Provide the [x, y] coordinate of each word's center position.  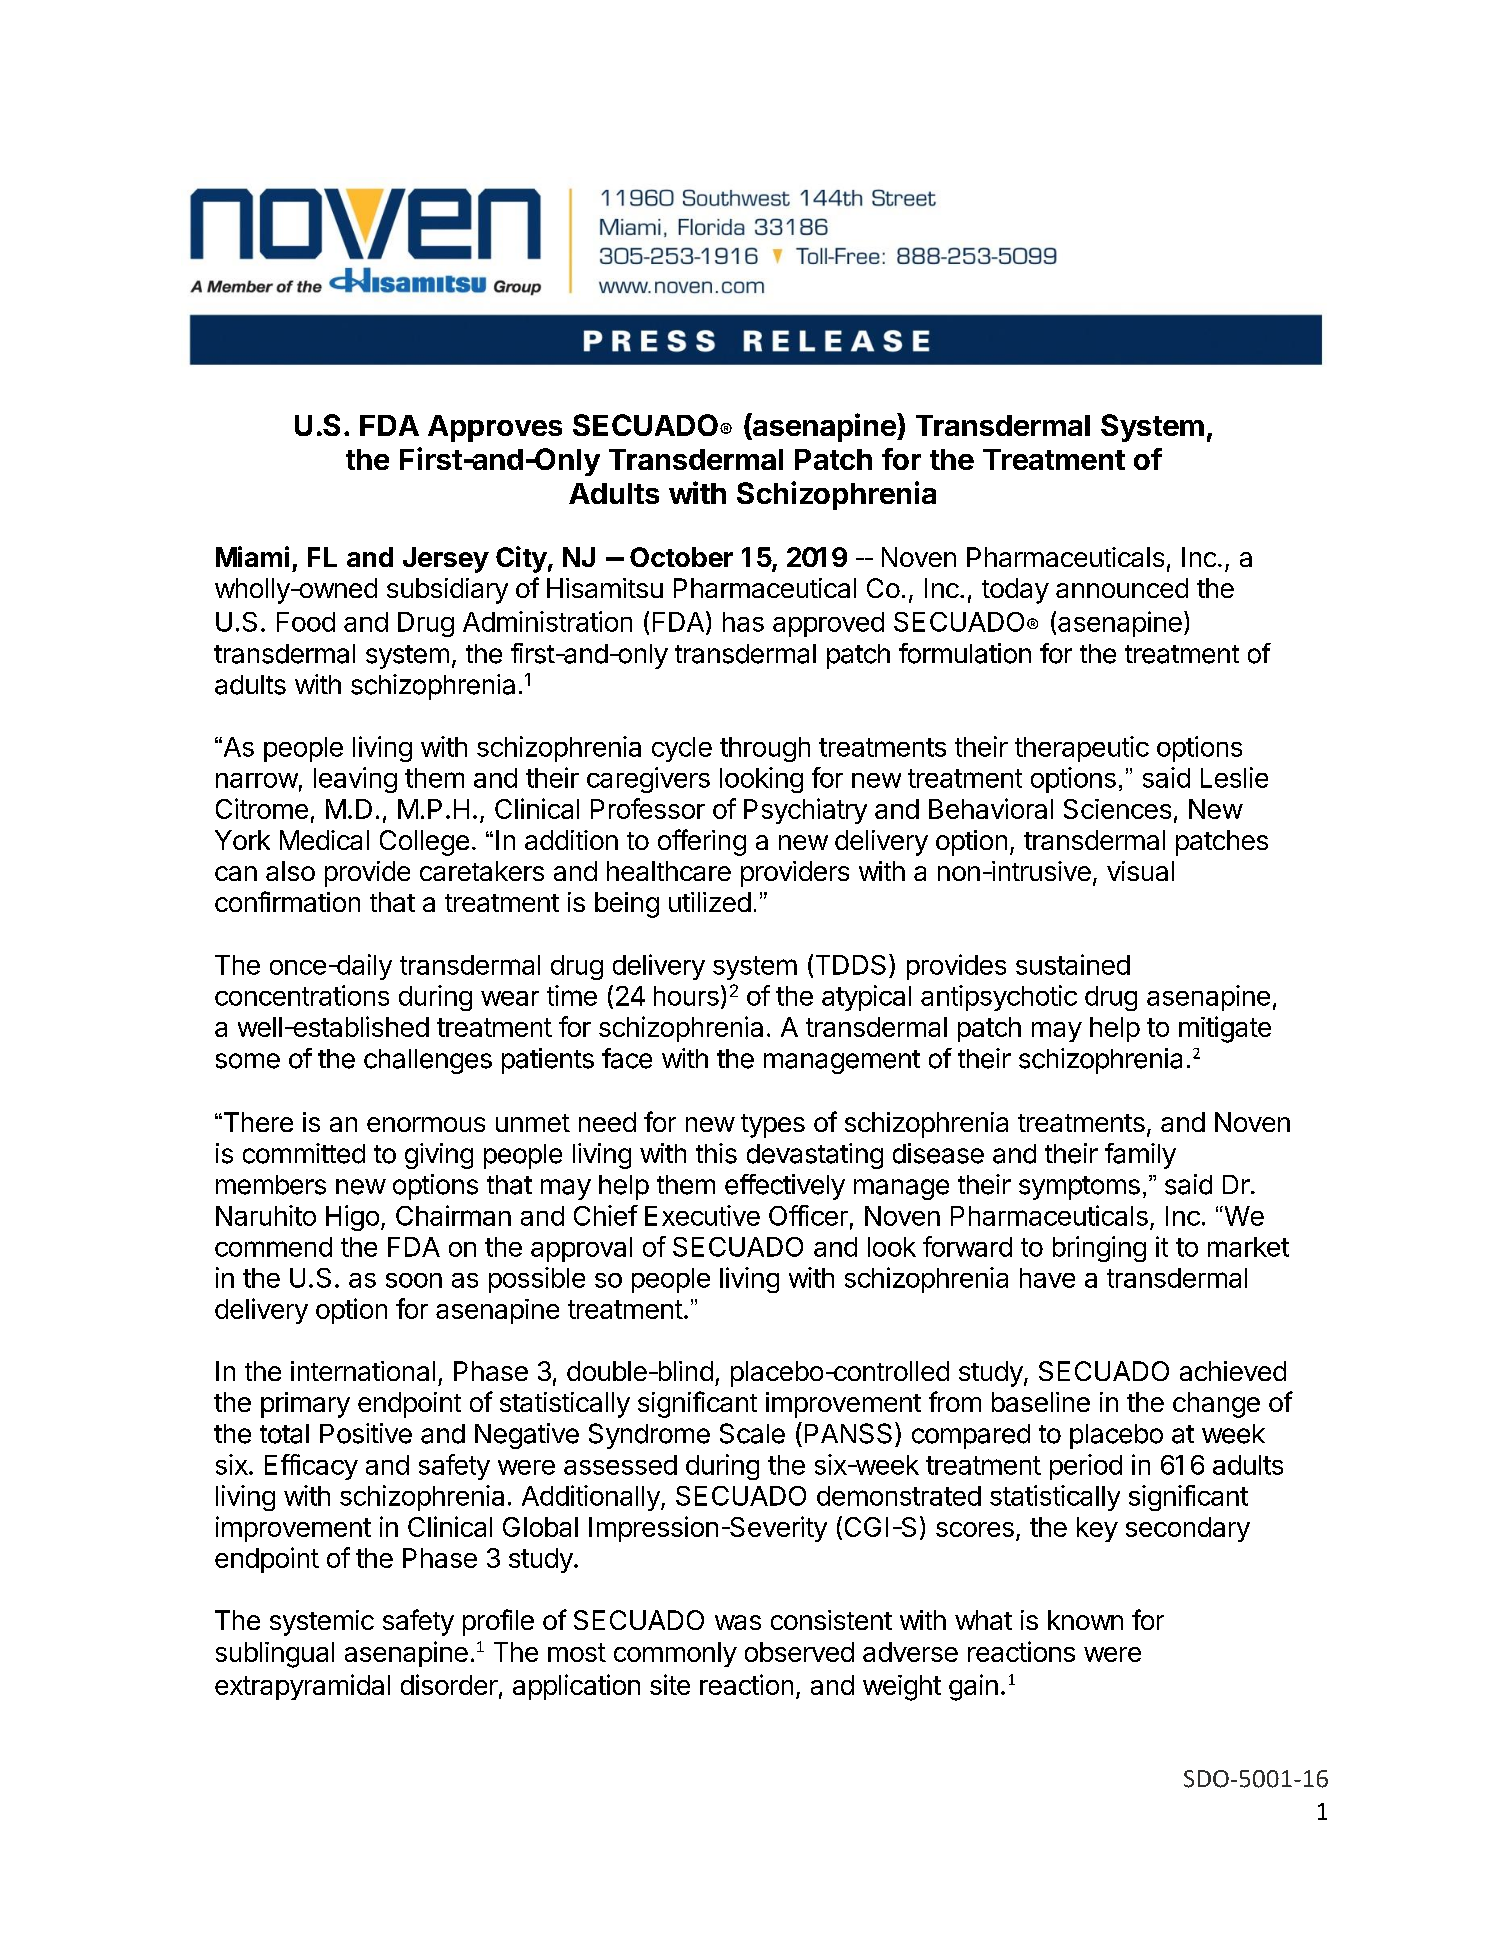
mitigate [1225, 1029]
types [773, 1126]
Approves [495, 428]
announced [1122, 588]
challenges [428, 1061]
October [681, 557]
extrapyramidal [302, 1687]
